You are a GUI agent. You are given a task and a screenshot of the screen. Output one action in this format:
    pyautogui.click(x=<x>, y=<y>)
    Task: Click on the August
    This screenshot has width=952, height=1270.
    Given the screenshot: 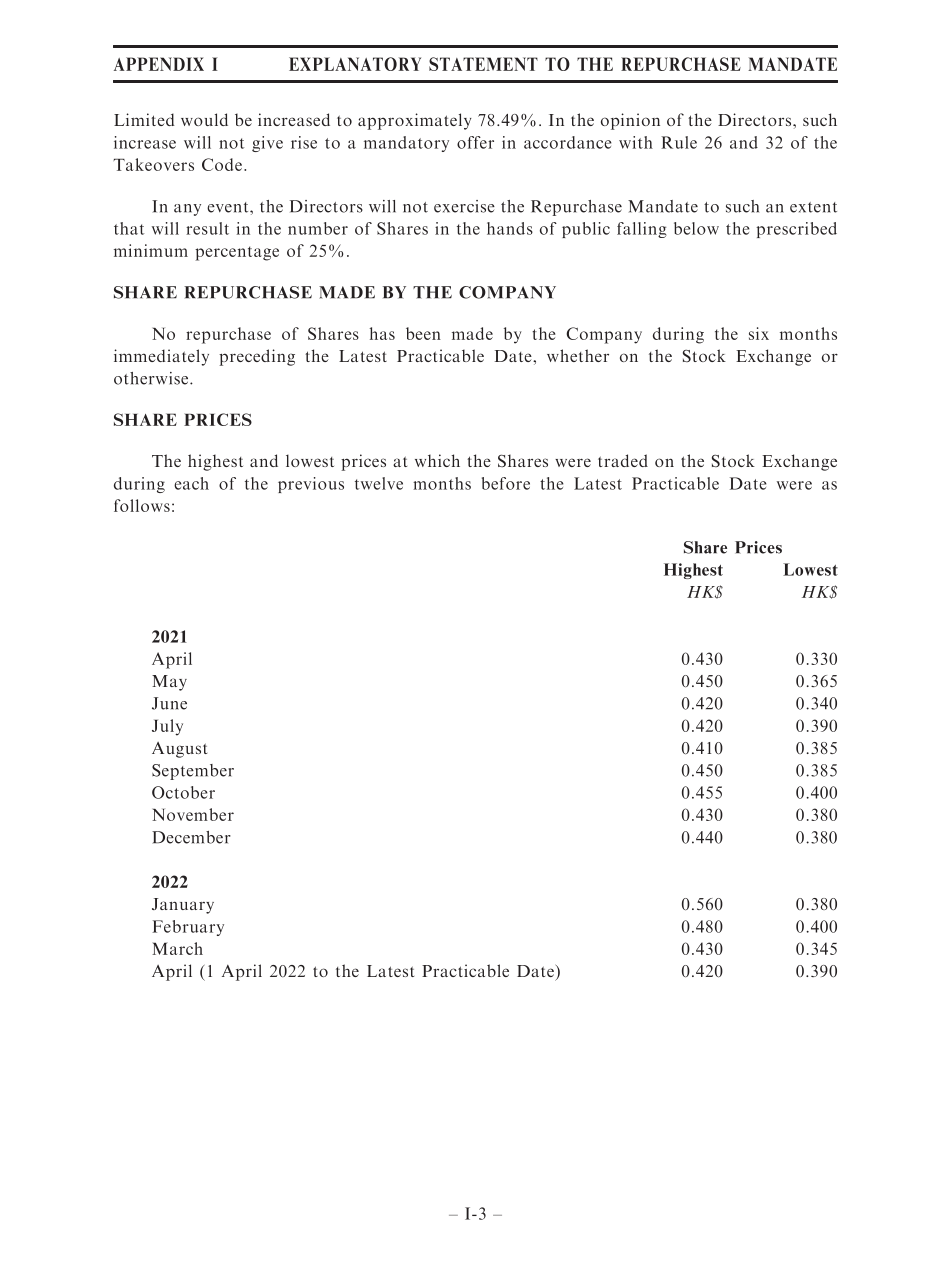 What is the action you would take?
    pyautogui.click(x=179, y=750)
